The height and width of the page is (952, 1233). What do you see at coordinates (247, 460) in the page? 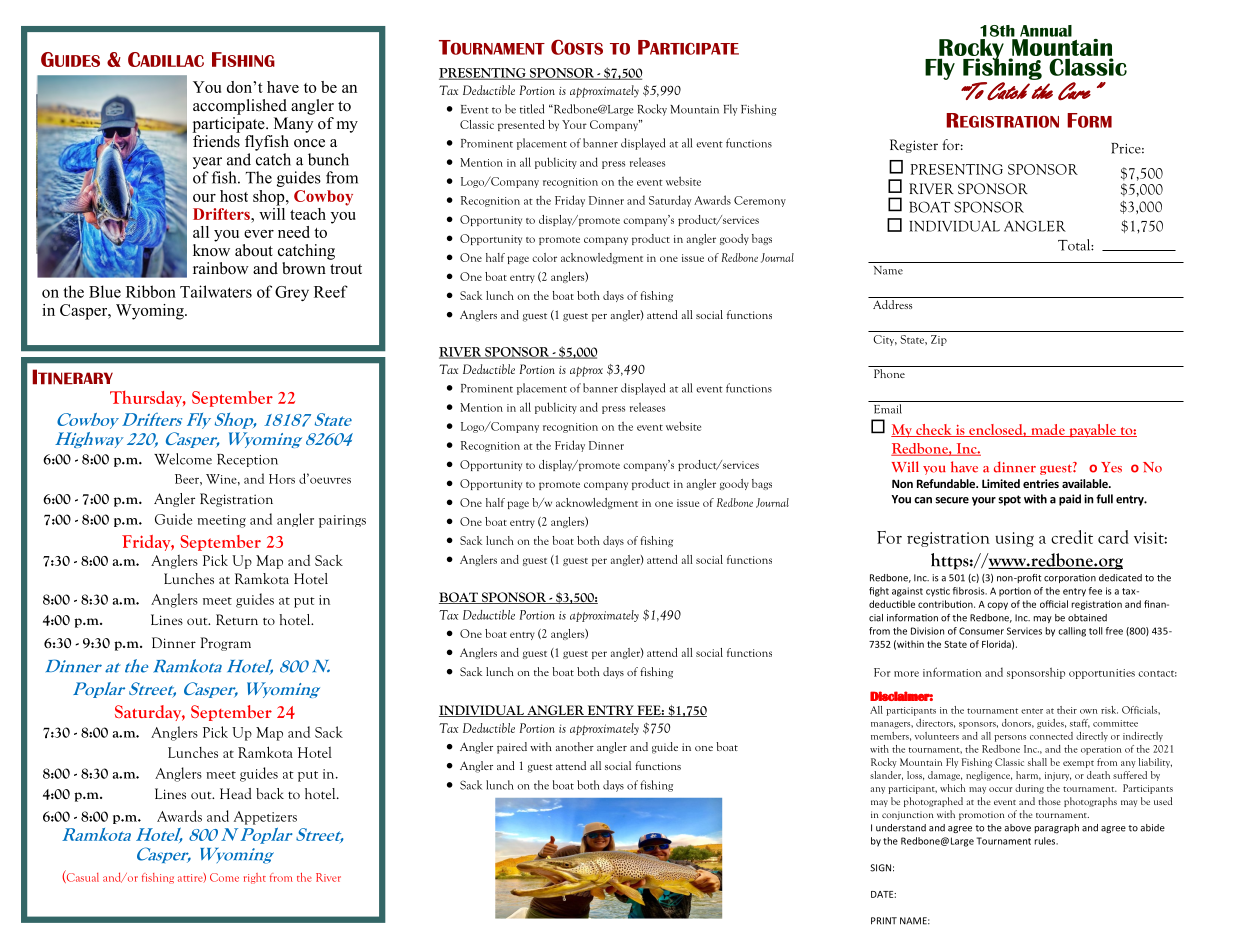
I see `Reception` at bounding box center [247, 460].
